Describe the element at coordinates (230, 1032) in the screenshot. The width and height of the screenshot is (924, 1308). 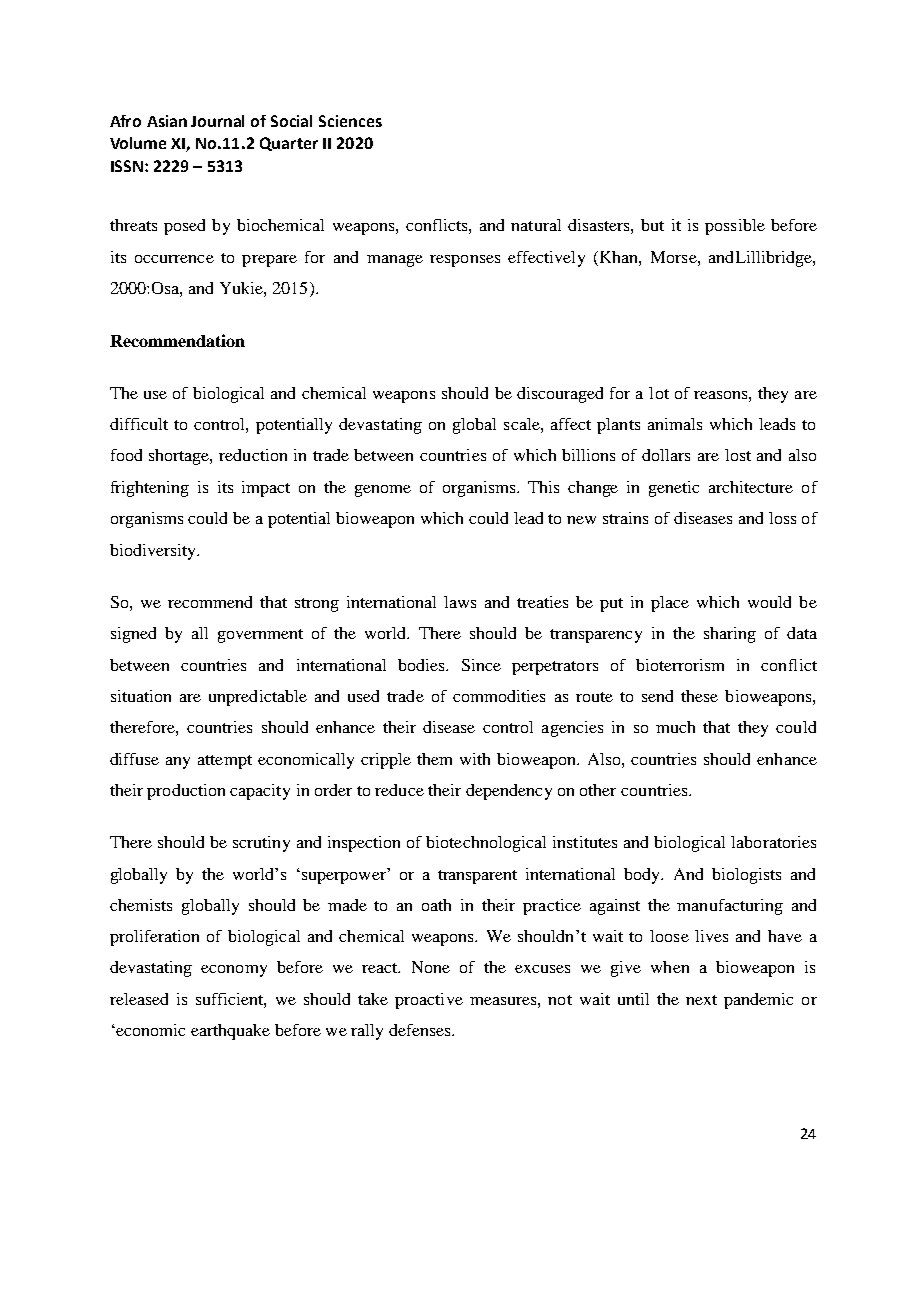
I see `earthquake` at that location.
